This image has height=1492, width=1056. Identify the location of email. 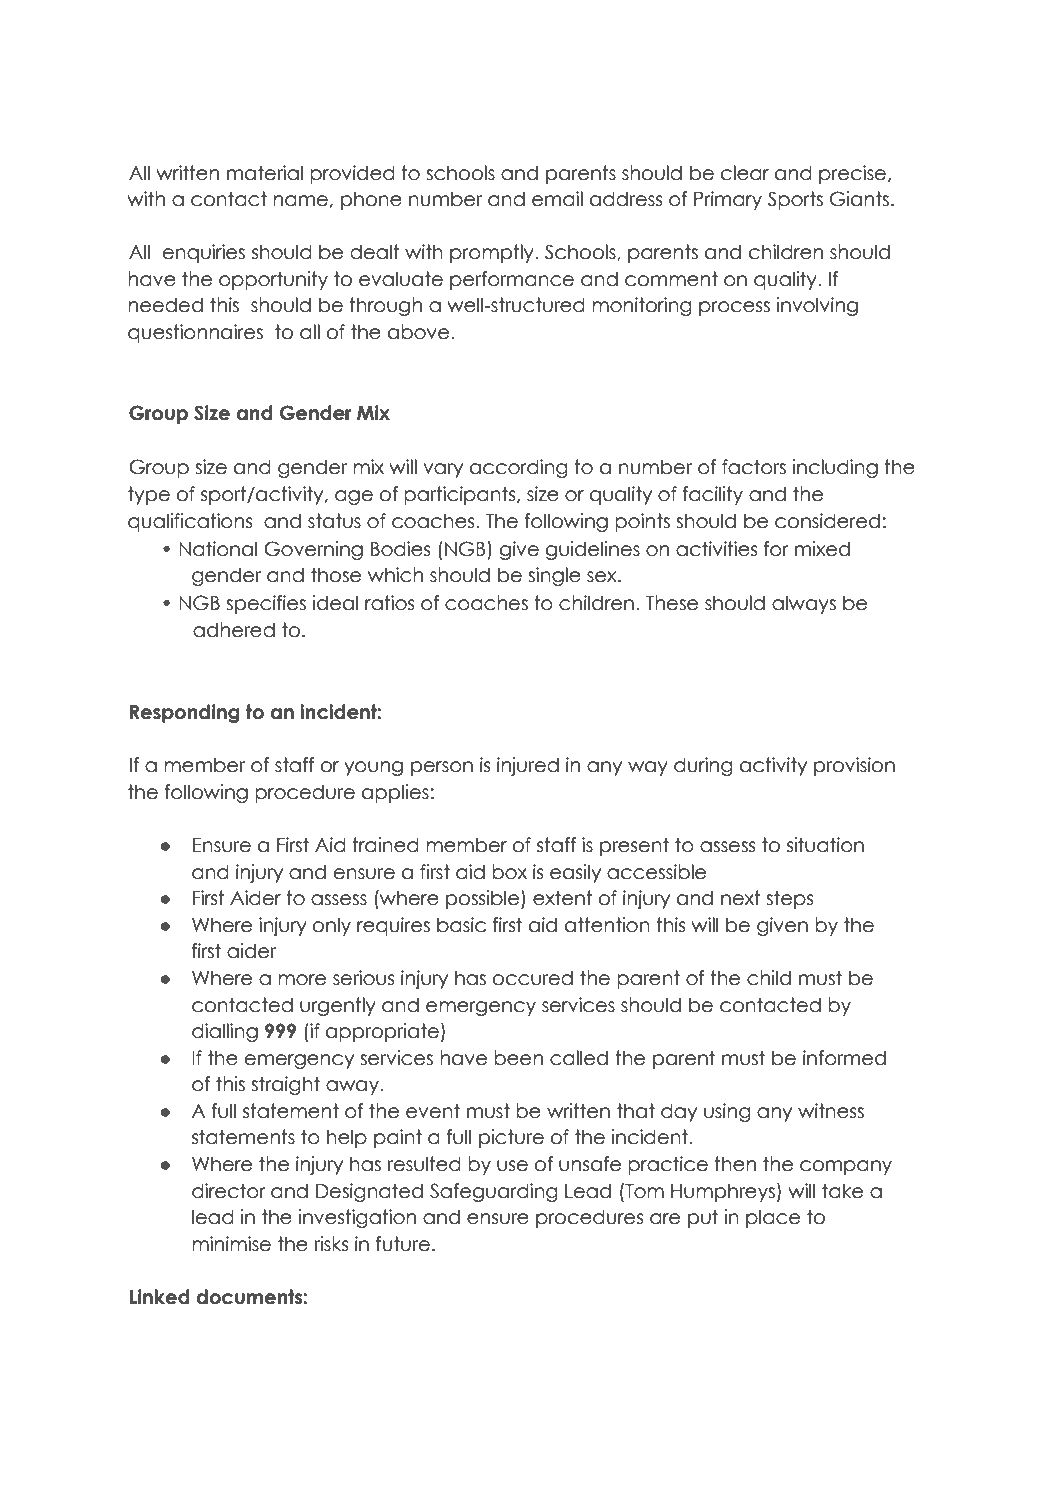
(557, 199).
